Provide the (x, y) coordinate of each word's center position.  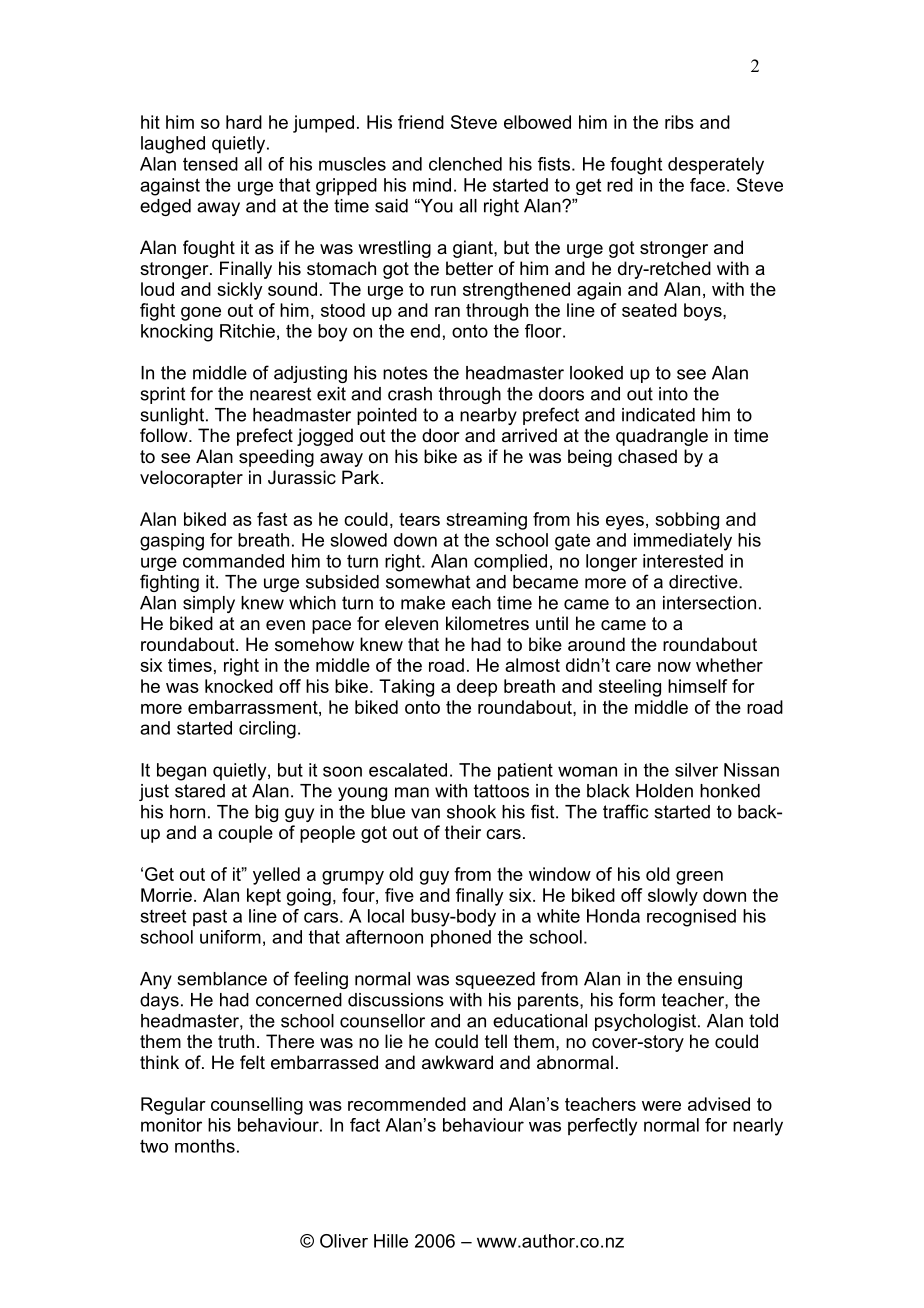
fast (272, 519)
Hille (391, 1241)
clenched (465, 164)
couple (245, 834)
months (205, 1146)
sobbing (687, 521)
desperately (716, 166)
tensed (210, 164)
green (699, 878)
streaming (486, 521)
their (463, 832)
